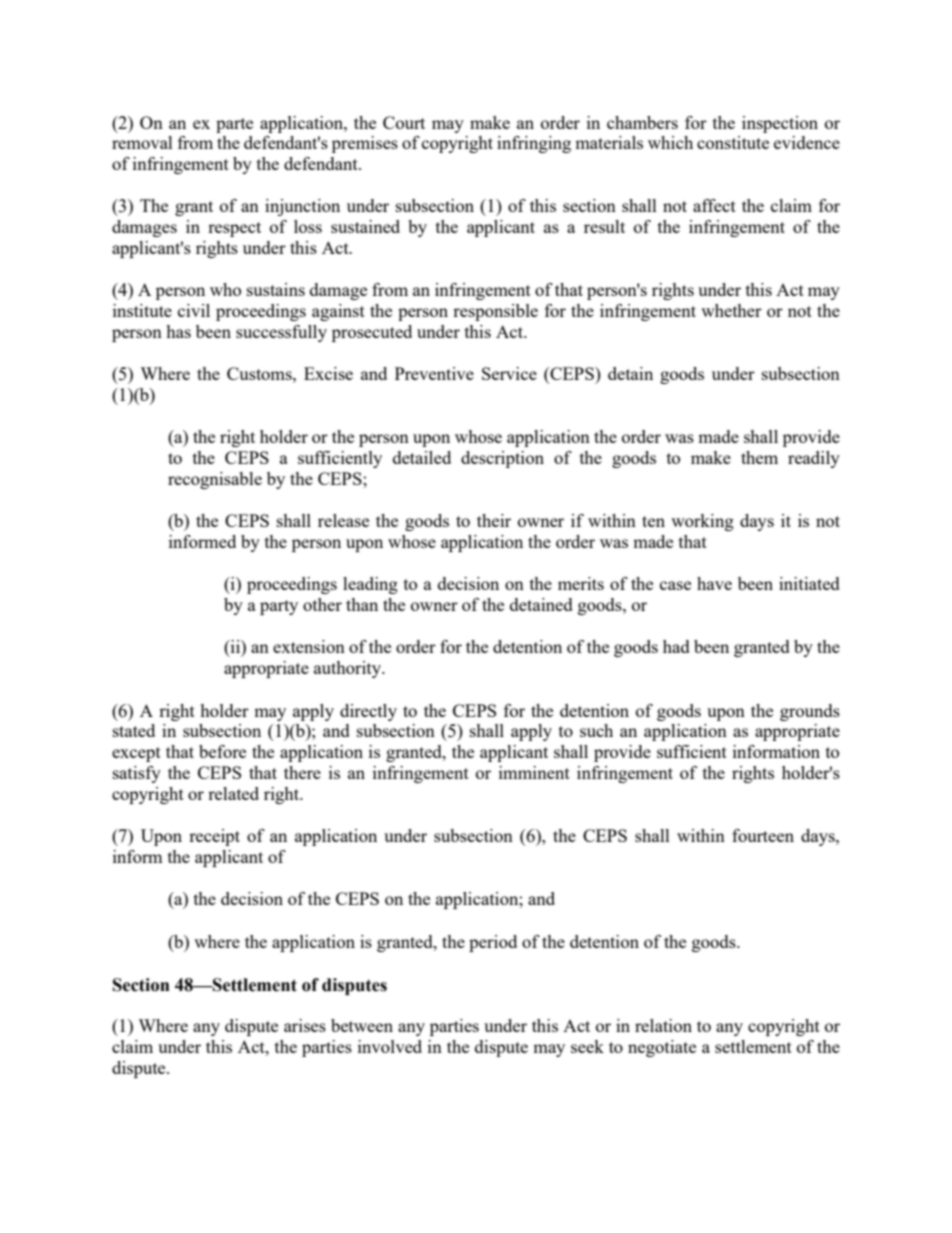  I want to click on involved, so click(390, 1046).
